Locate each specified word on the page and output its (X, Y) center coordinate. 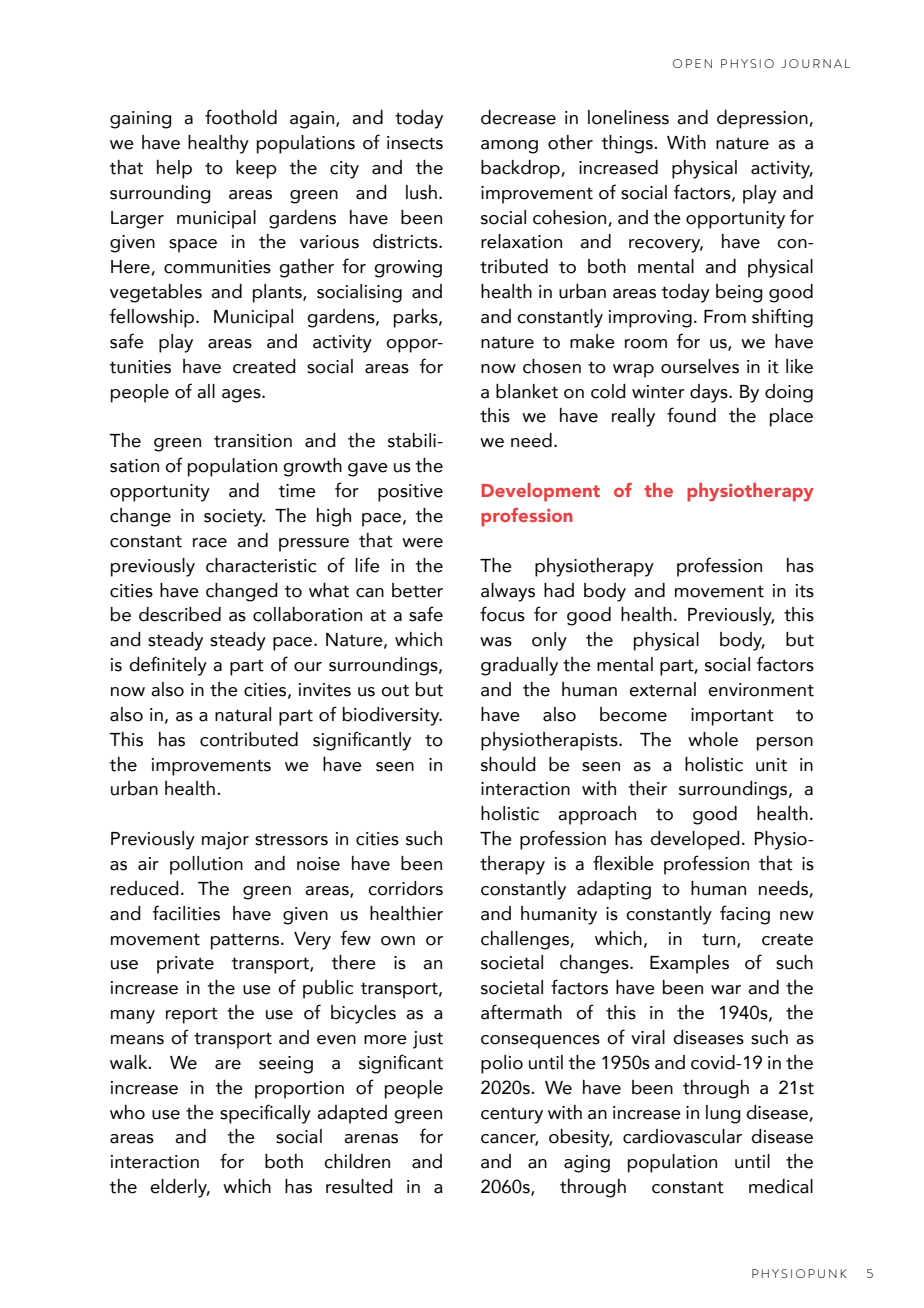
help (174, 169)
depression (763, 119)
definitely (168, 666)
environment (761, 690)
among (509, 147)
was (496, 642)
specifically (265, 1114)
